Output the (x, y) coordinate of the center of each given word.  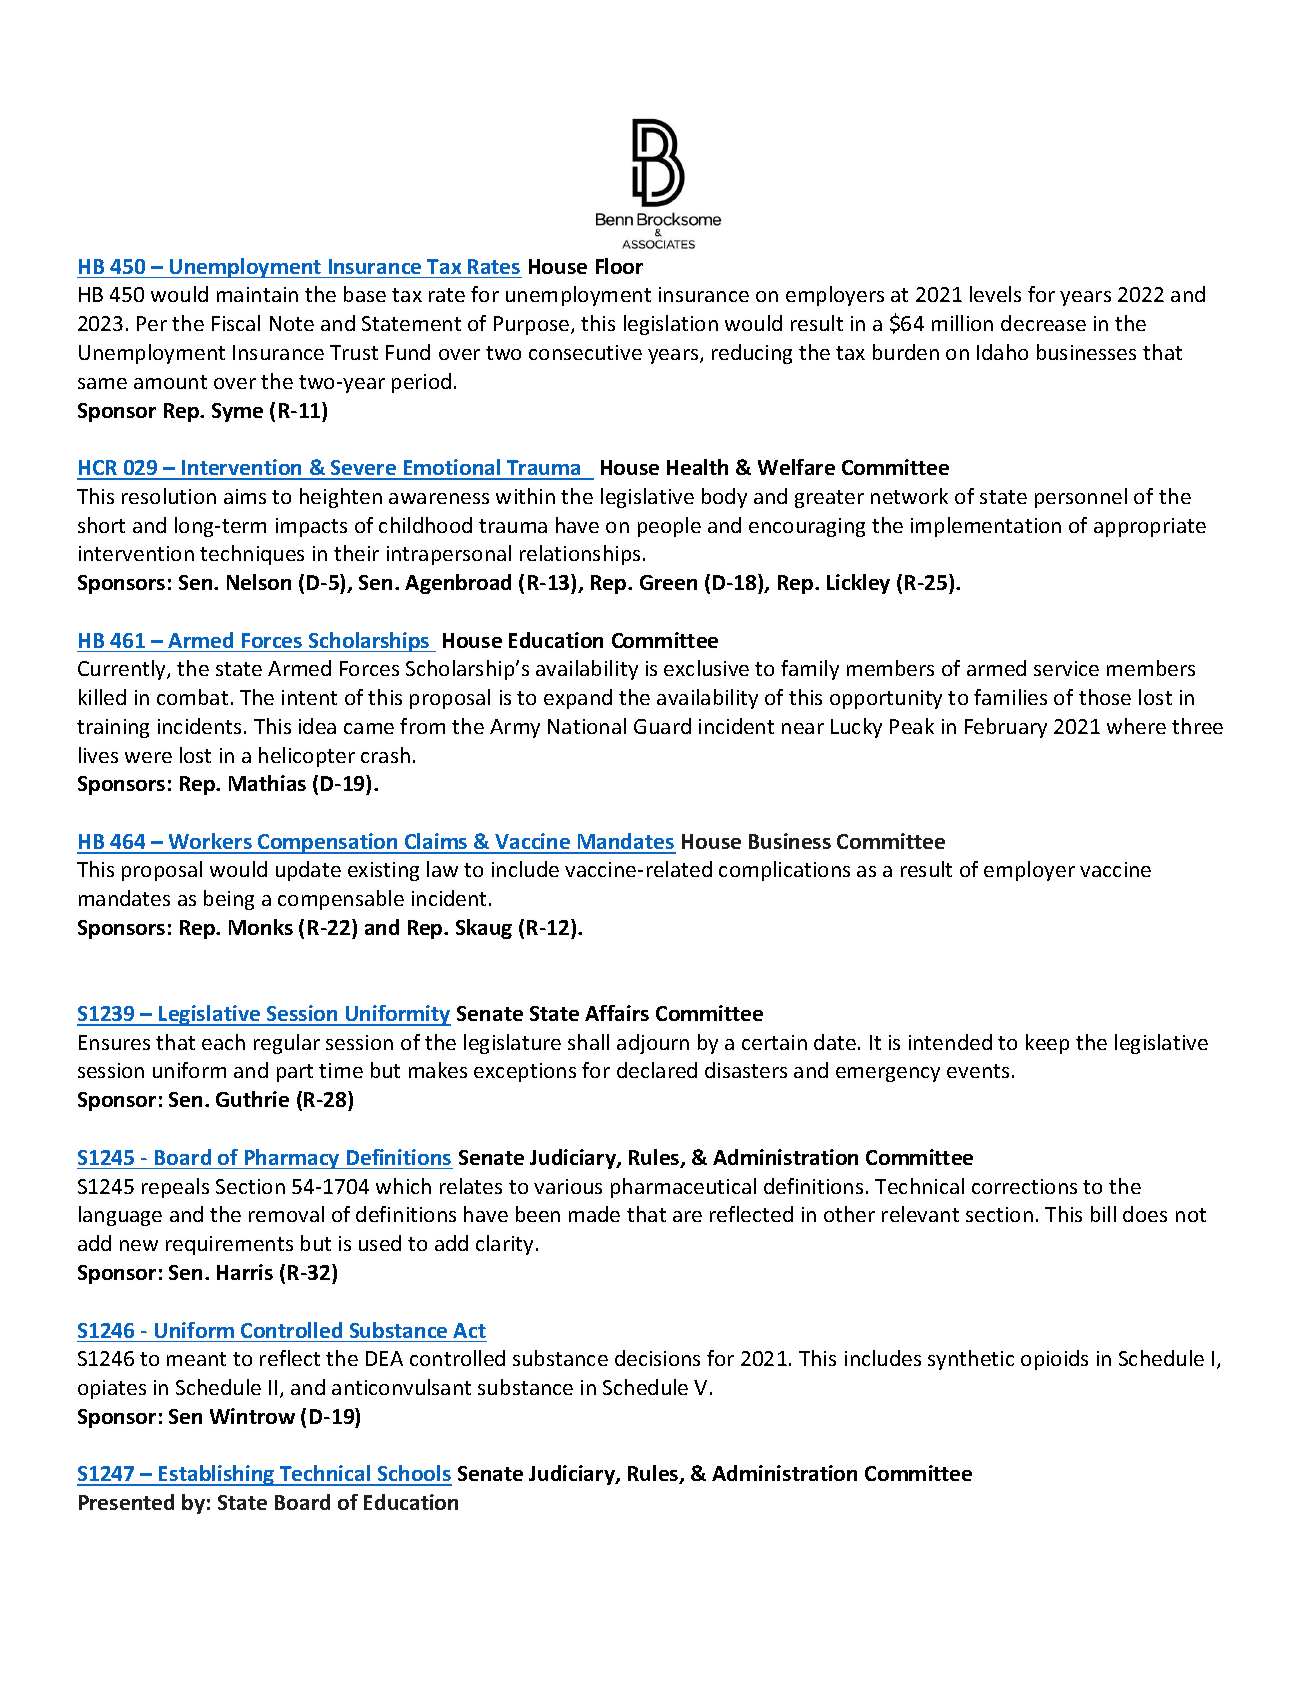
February (1006, 728)
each (223, 1042)
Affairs (617, 1013)
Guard (662, 726)
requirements (229, 1245)
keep (1047, 1044)
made (594, 1214)
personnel (1081, 498)
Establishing (217, 1475)
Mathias (267, 783)
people (669, 527)
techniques (252, 555)
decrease (1043, 323)
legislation (671, 325)
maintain (257, 294)
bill (1103, 1214)
